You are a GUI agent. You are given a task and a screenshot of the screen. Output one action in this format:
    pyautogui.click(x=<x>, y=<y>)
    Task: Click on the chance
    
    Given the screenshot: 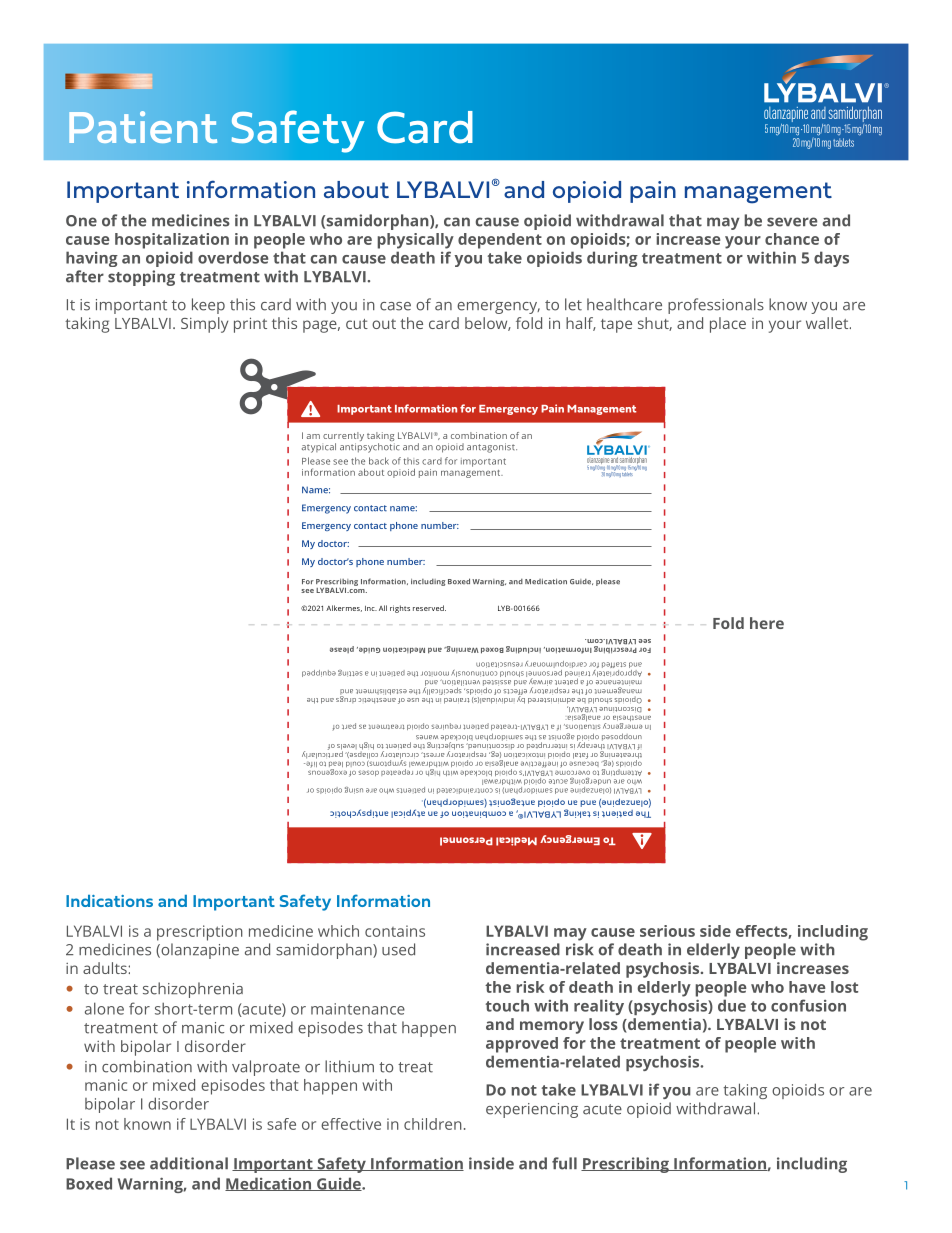 What is the action you would take?
    pyautogui.click(x=792, y=239)
